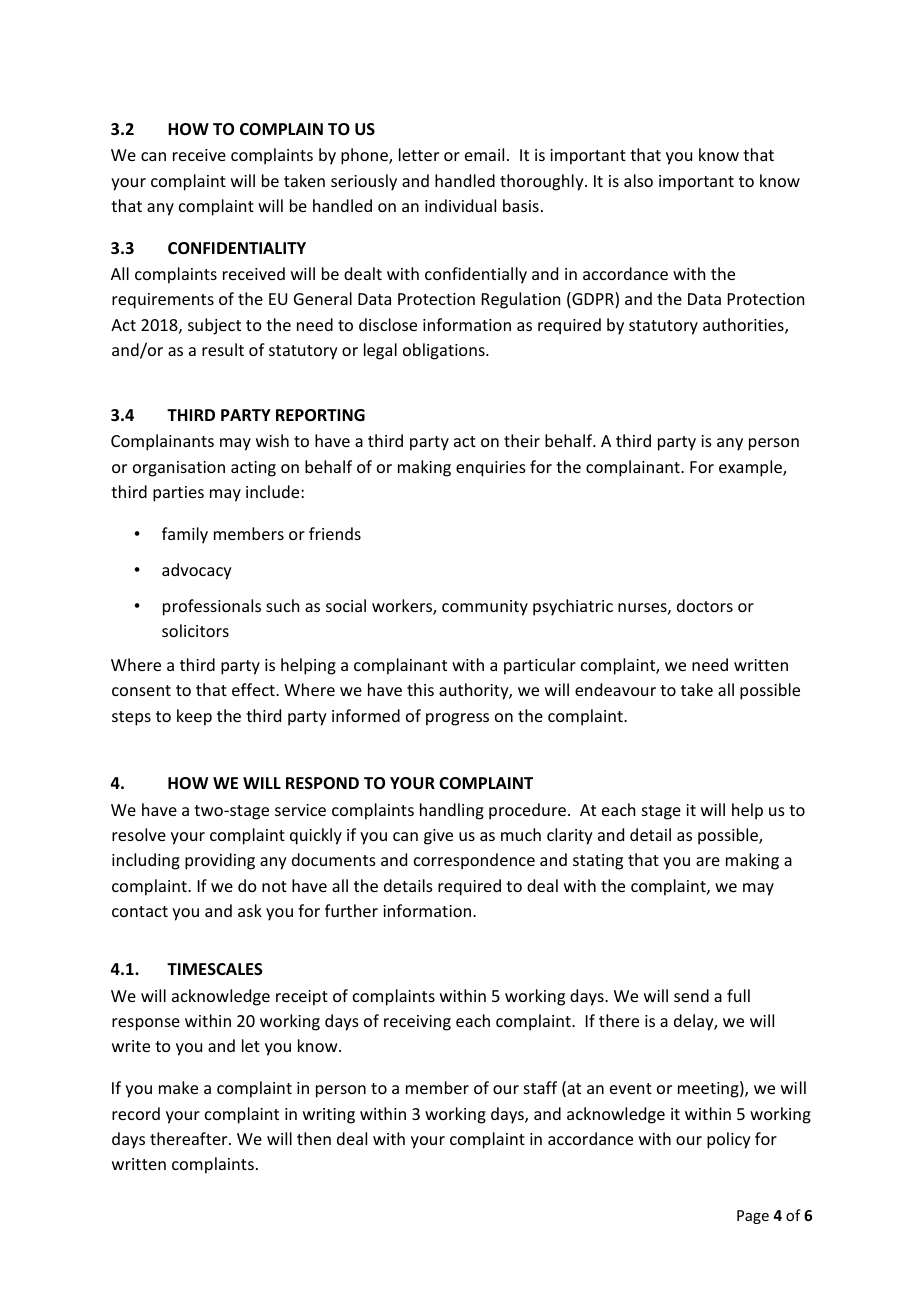 The width and height of the screenshot is (924, 1308). Describe the element at coordinates (638, 180) in the screenshot. I see `also` at that location.
